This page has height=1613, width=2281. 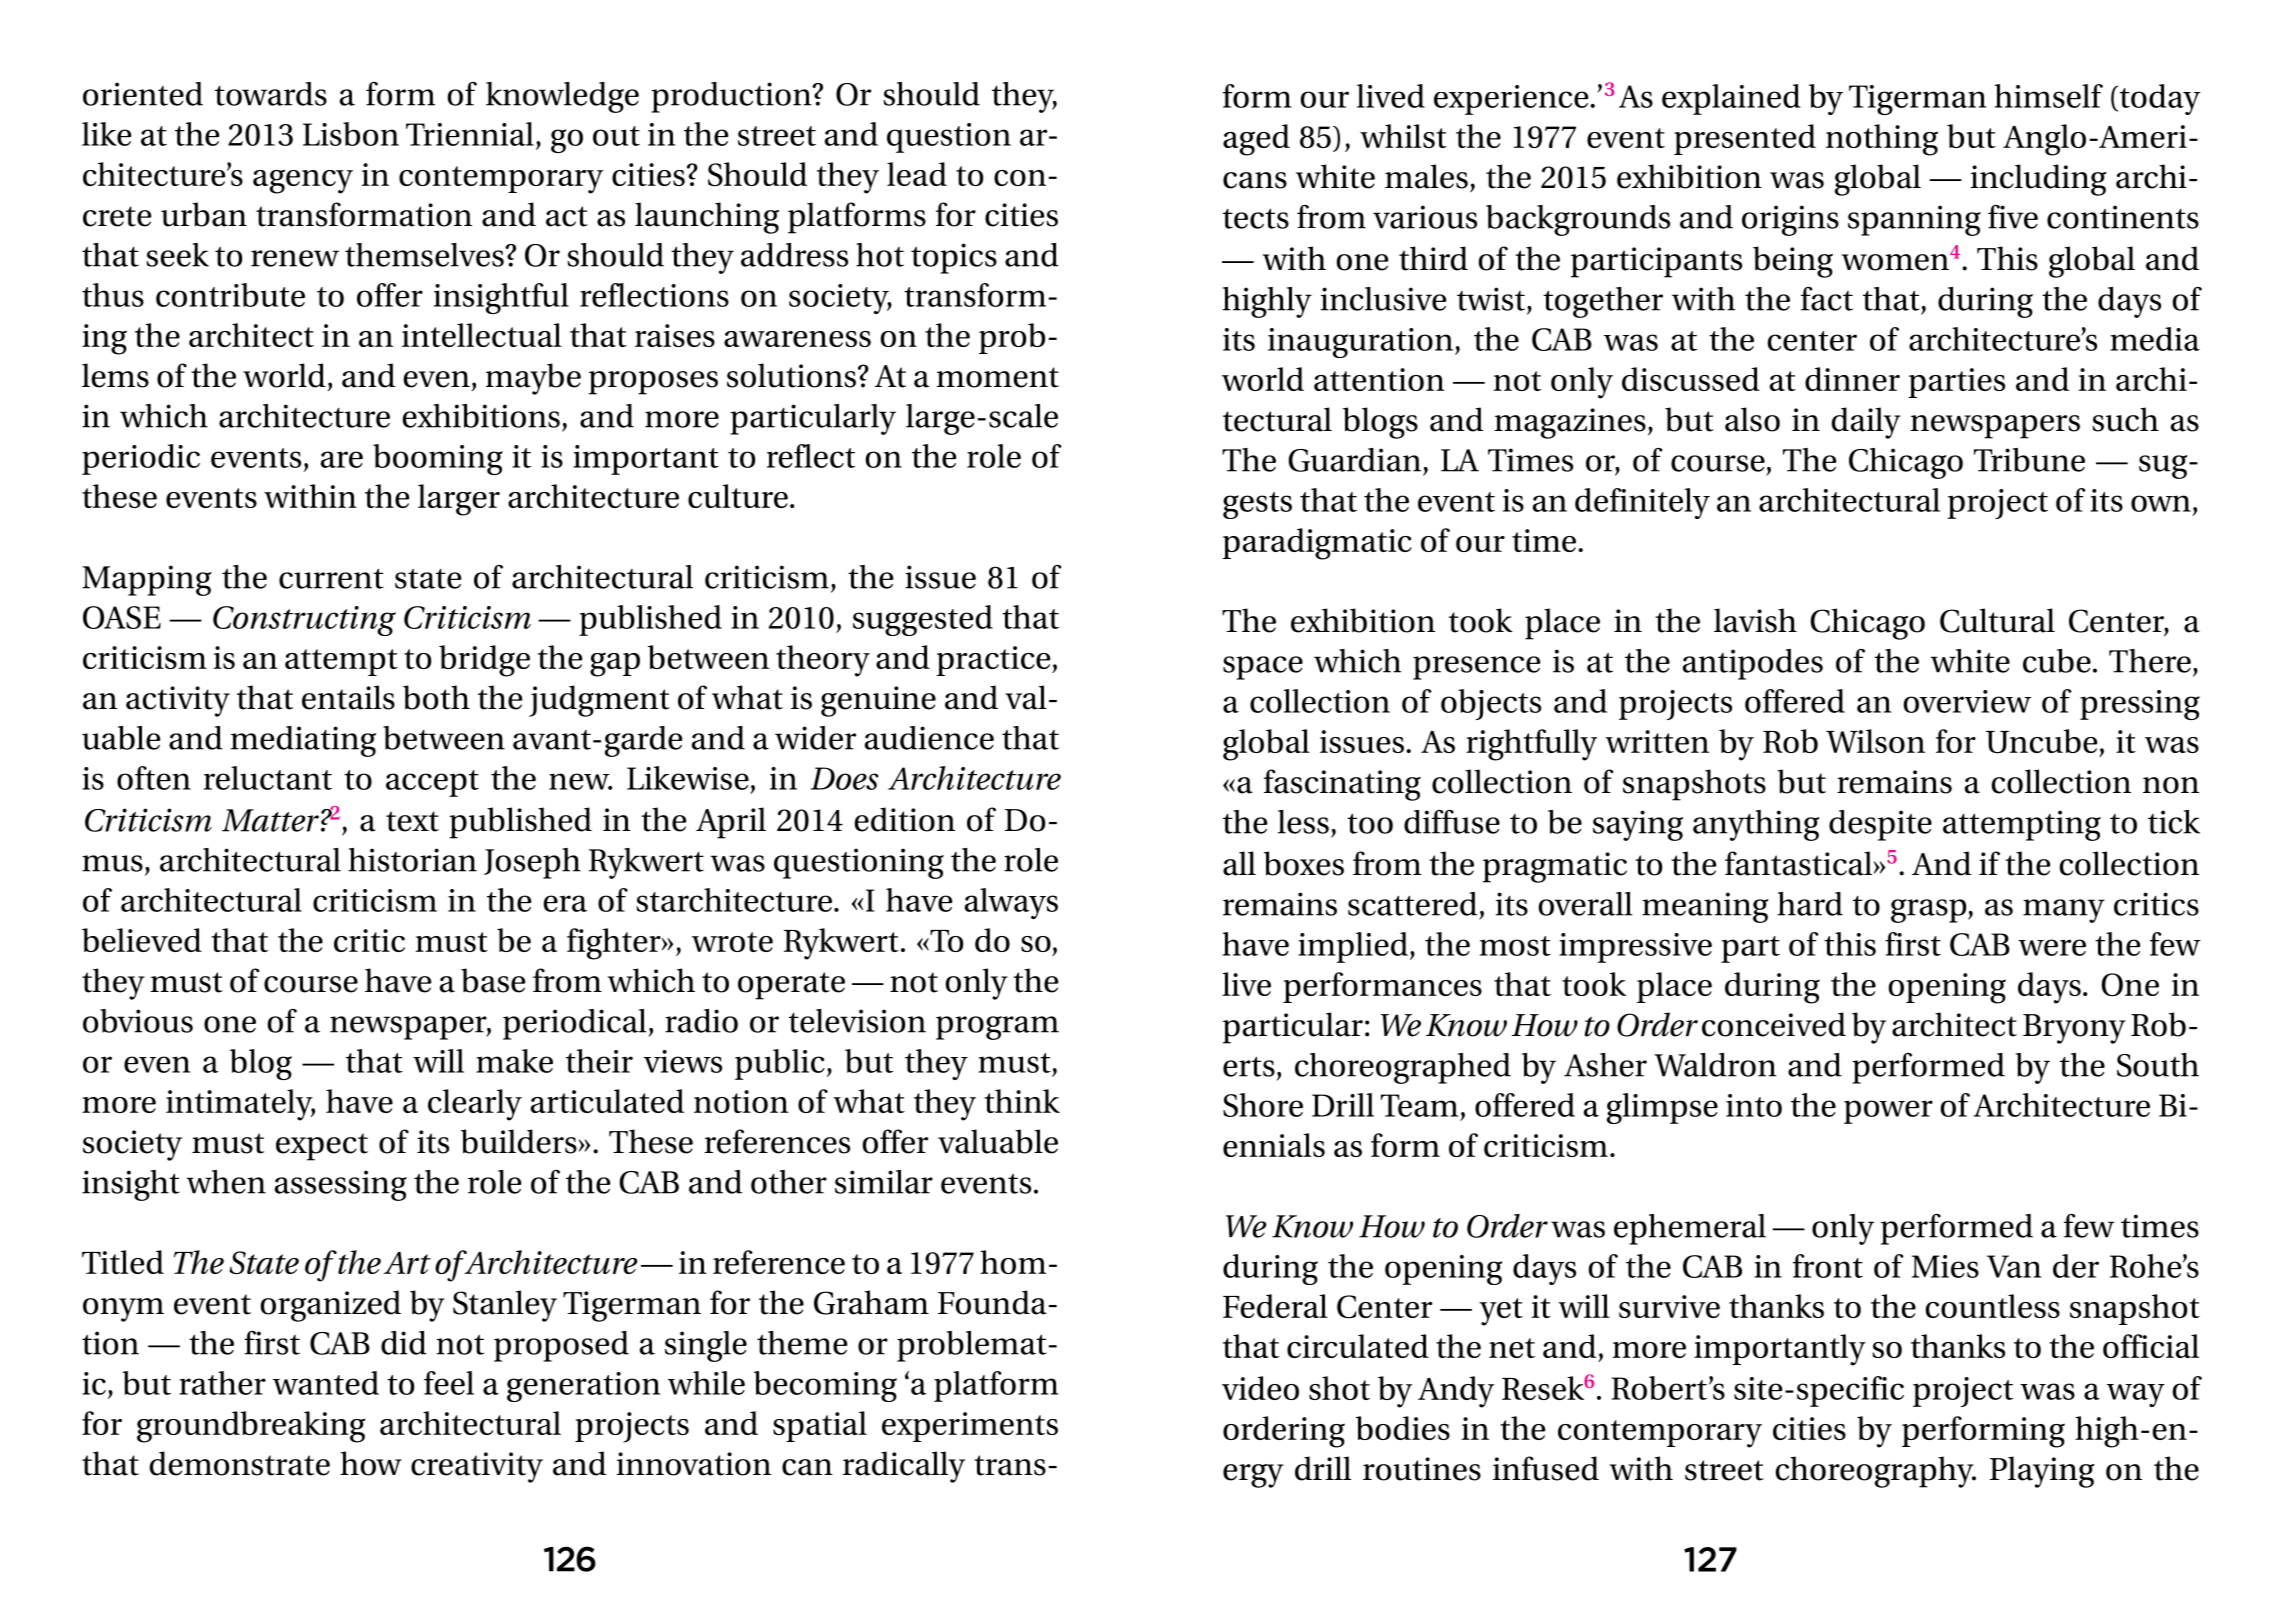 I want to click on Tribune, so click(x=2029, y=460).
